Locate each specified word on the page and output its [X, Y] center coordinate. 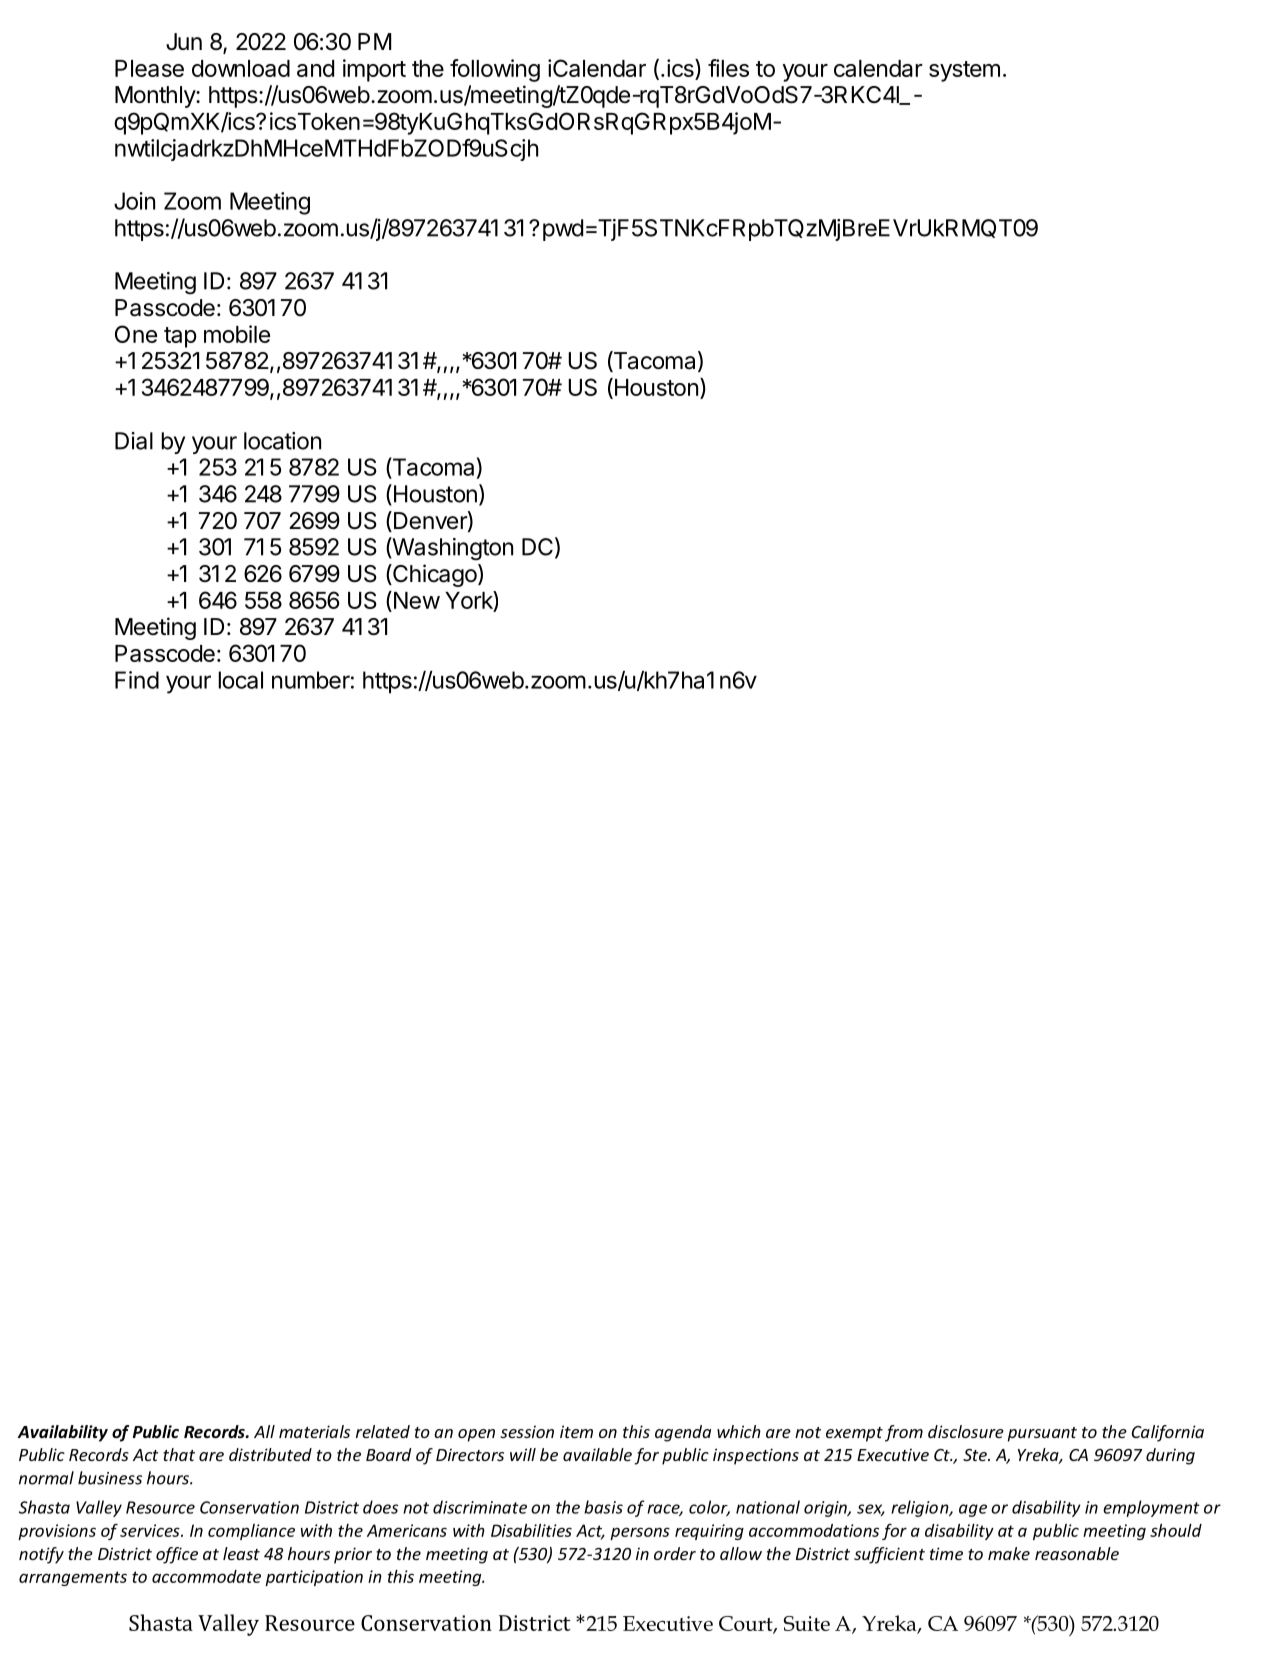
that [179, 1454]
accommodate [206, 1576]
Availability [63, 1433]
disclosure [966, 1431]
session [527, 1431]
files [728, 68]
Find [137, 680]
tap [180, 337]
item [576, 1431]
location [282, 441]
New [415, 600]
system [964, 71]
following [495, 70]
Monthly [156, 97]
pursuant [1042, 1434]
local [240, 680]
